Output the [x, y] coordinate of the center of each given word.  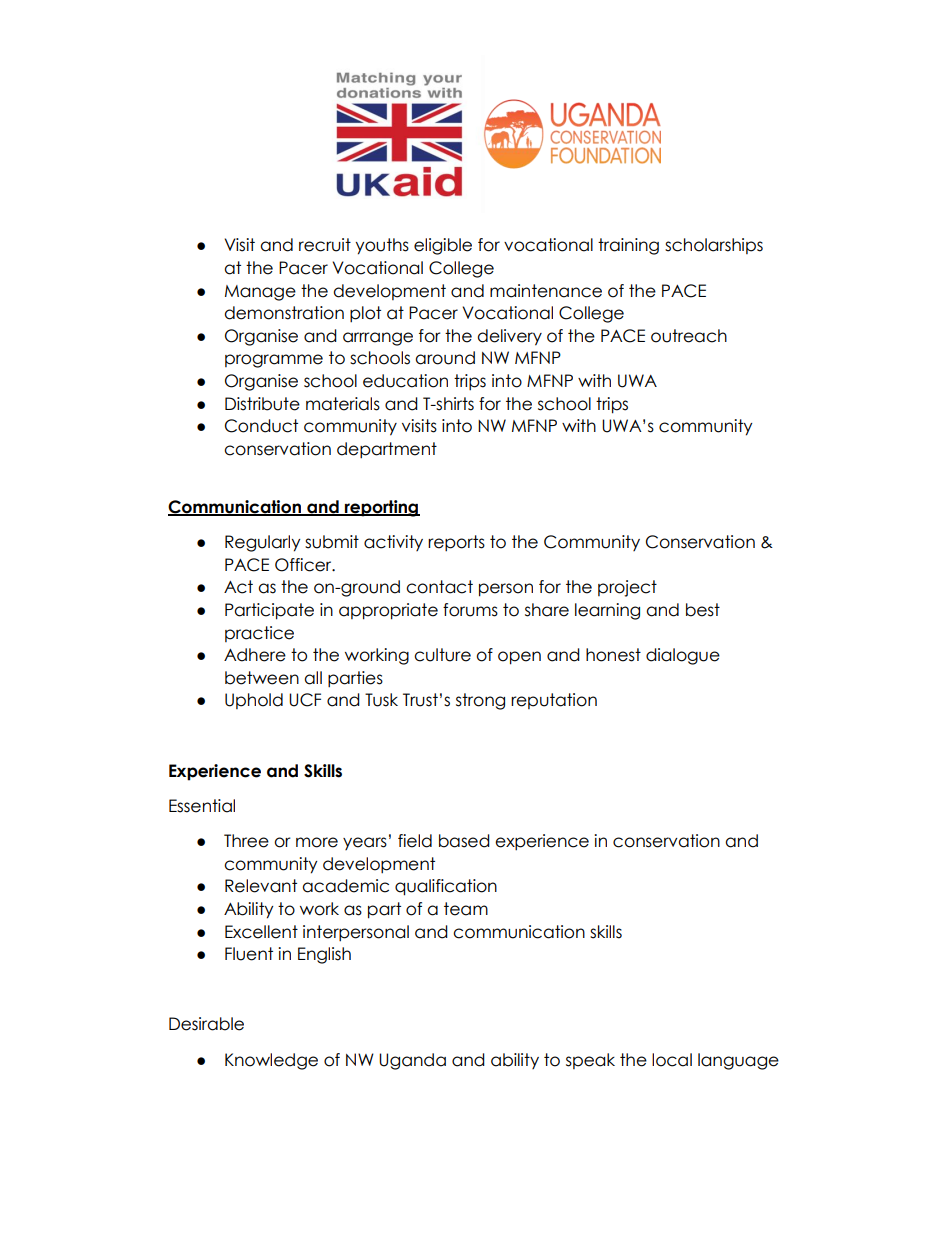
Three [246, 841]
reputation [554, 701]
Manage [260, 293]
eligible [443, 246]
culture [442, 655]
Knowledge [271, 1061]
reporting [381, 508]
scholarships [714, 246]
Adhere [255, 655]
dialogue [683, 656]
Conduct [261, 426]
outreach [689, 336]
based [464, 841]
